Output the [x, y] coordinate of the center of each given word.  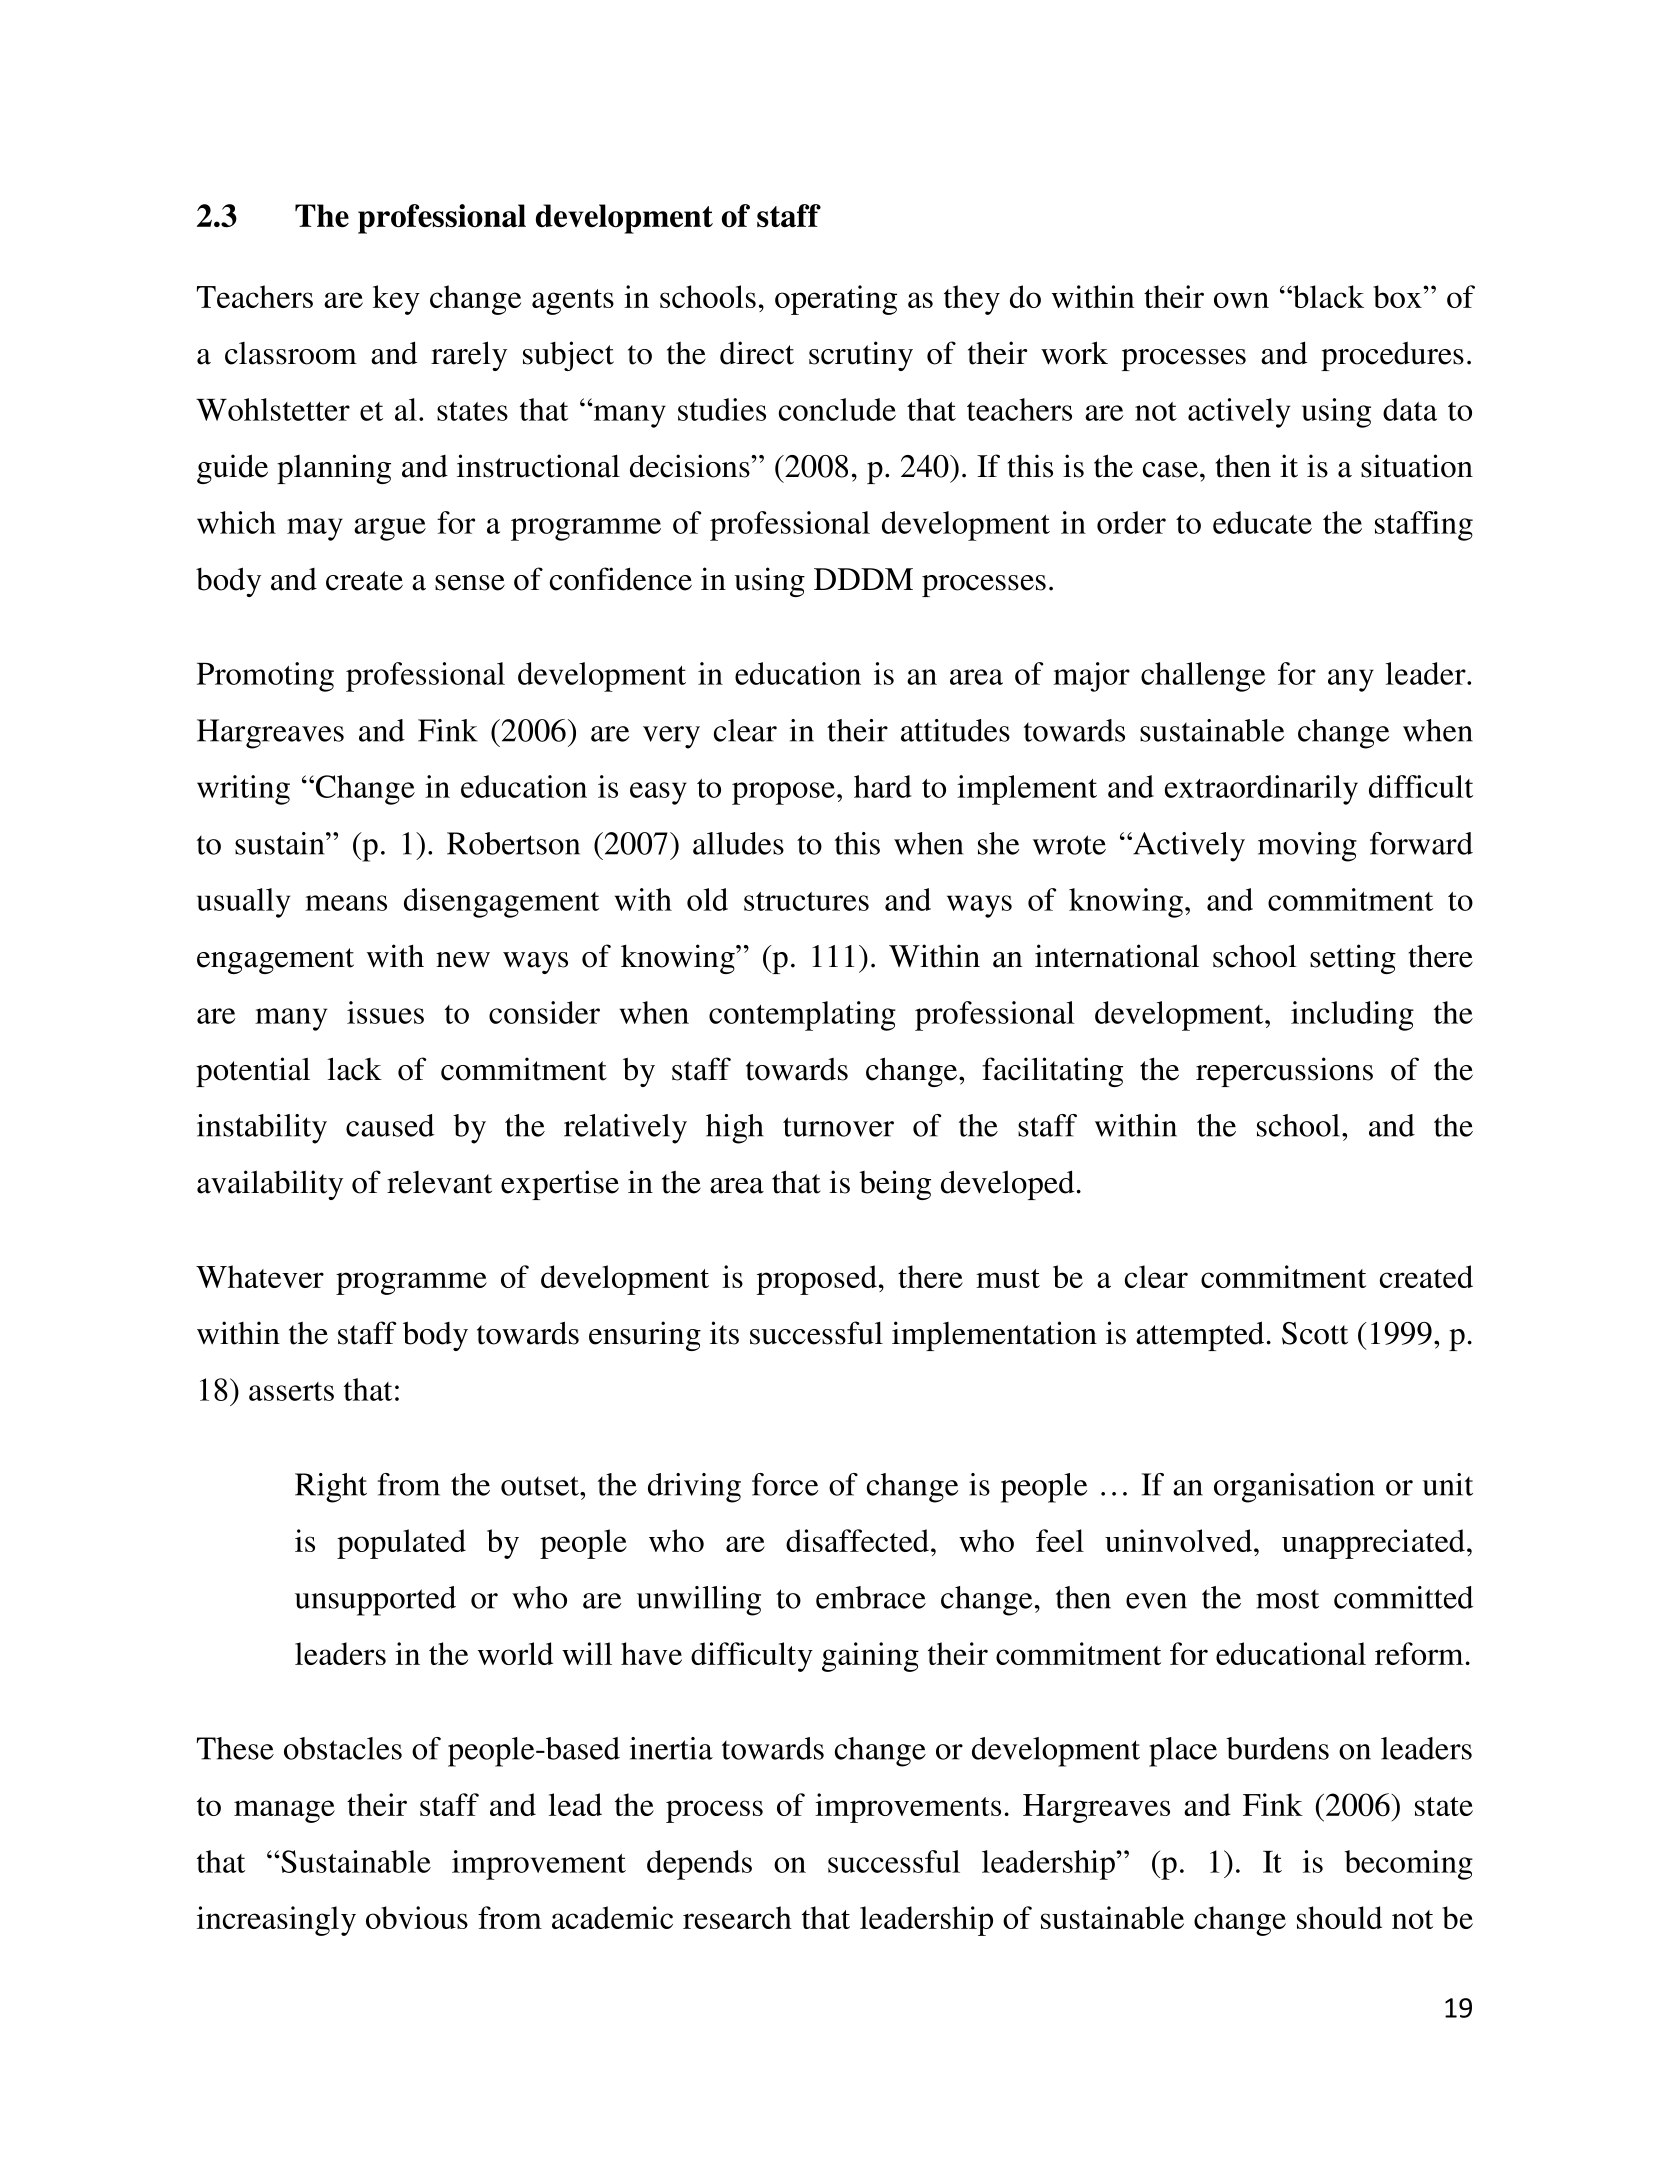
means [346, 903]
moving [1307, 847]
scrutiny [861, 356]
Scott [1315, 1333]
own [1241, 300]
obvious [417, 1917]
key [396, 300]
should [1339, 1917]
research [737, 1917]
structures [806, 901]
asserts [291, 1391]
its [724, 1333]
